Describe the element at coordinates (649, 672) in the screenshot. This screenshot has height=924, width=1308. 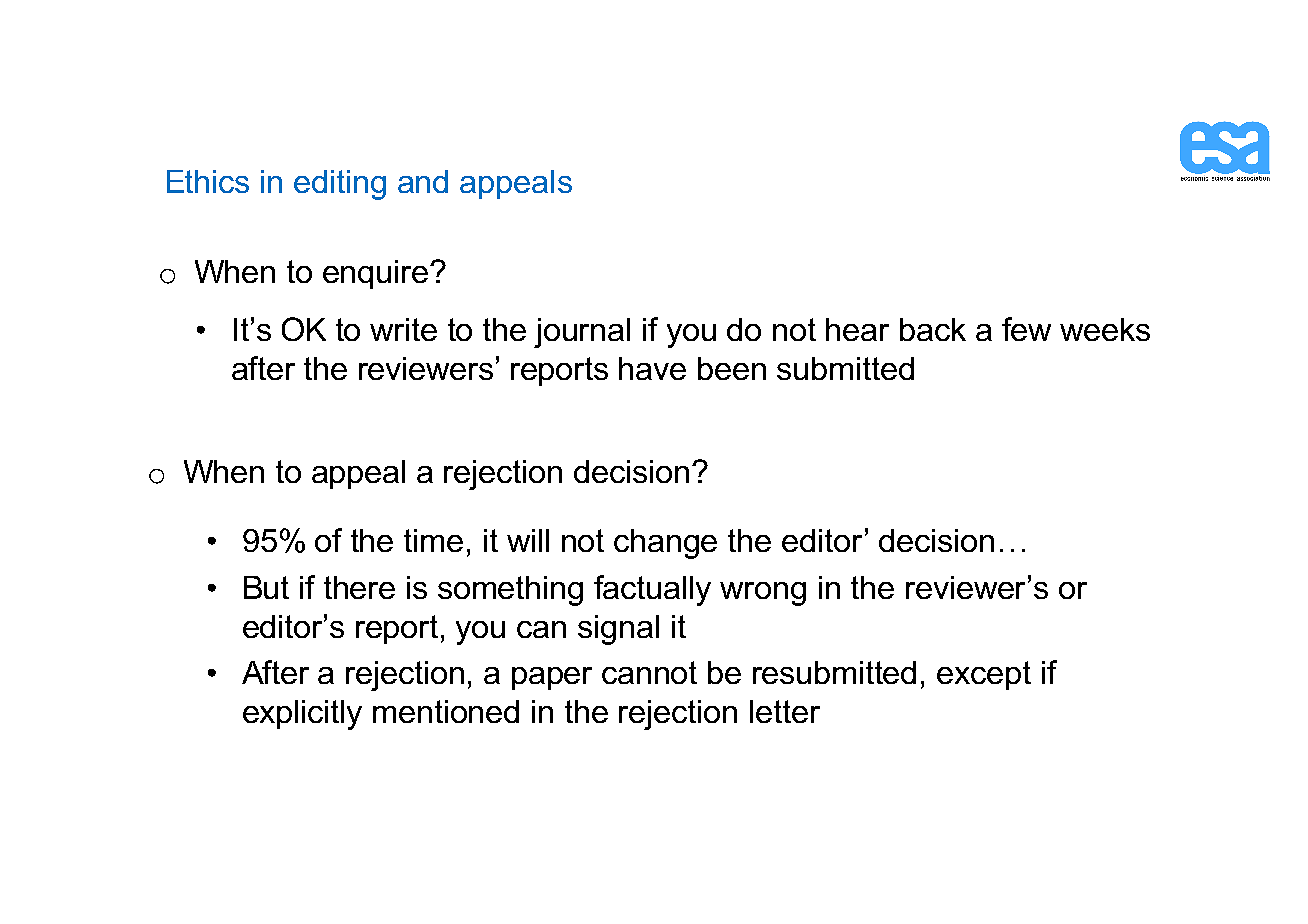
I see `cannot` at that location.
